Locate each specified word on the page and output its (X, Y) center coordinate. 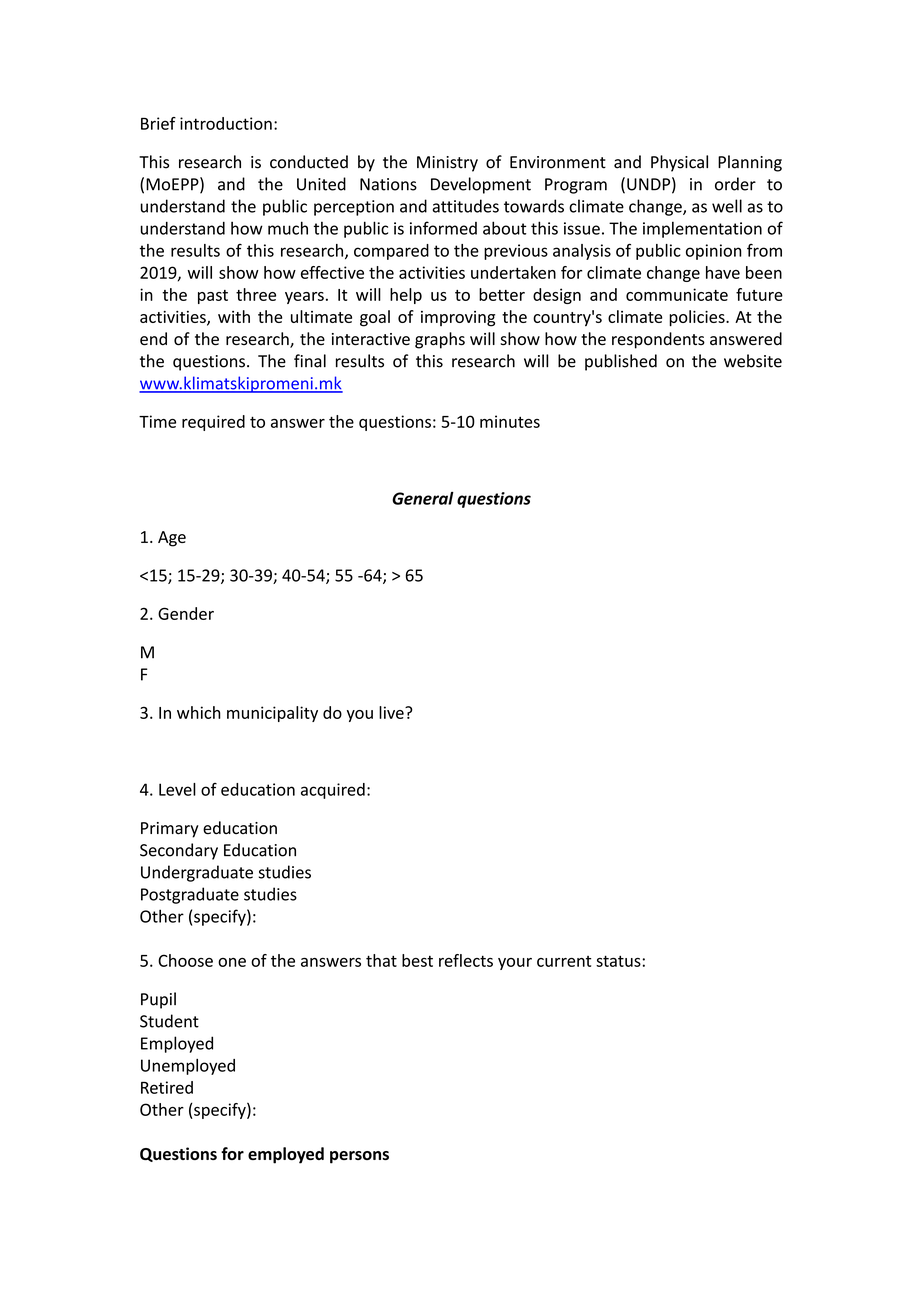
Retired (167, 1087)
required (213, 423)
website (753, 361)
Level (177, 789)
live (392, 712)
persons (359, 1157)
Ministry (447, 164)
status (618, 961)
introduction (226, 123)
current (564, 961)
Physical (679, 163)
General (423, 498)
